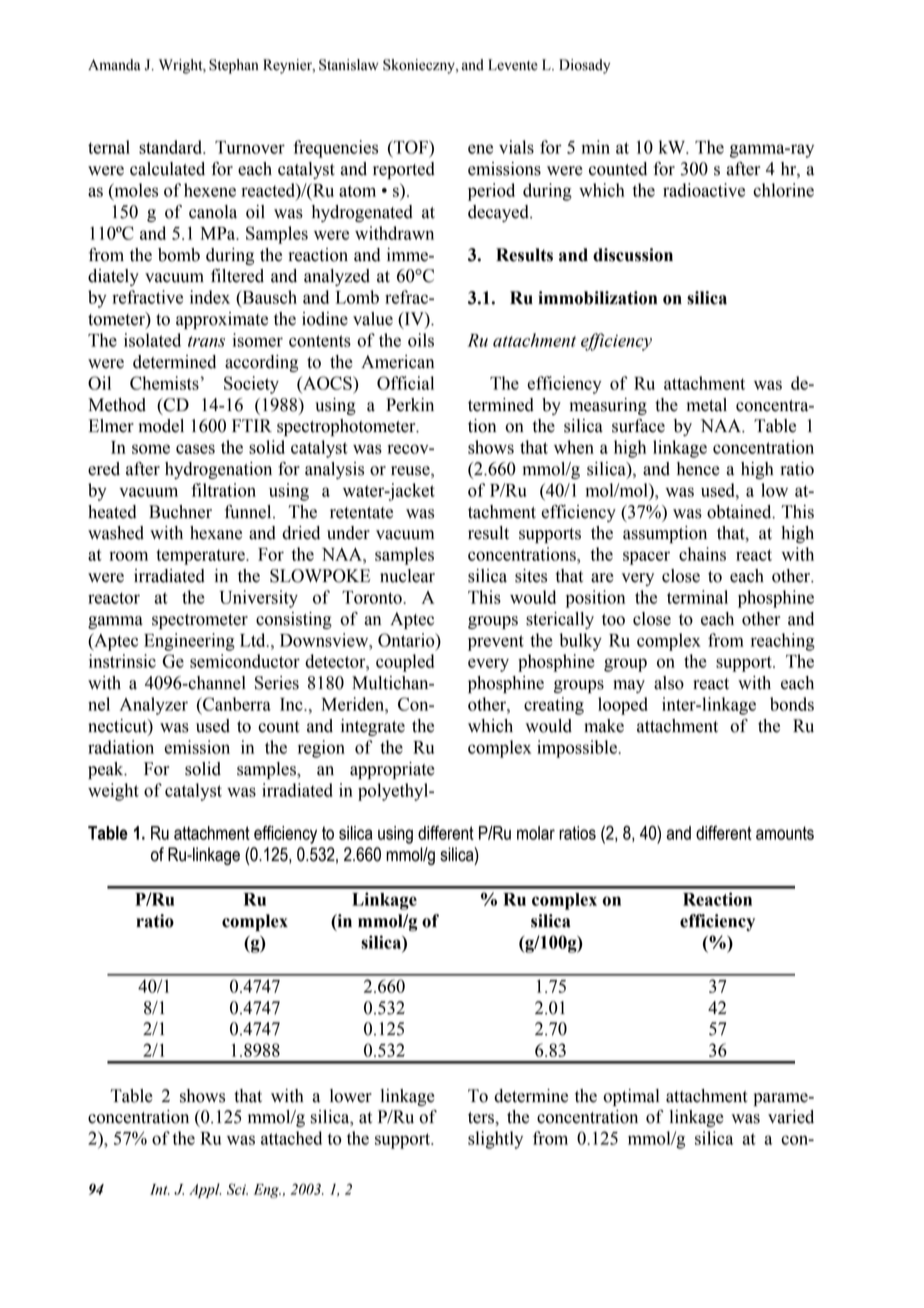  I want to click on spectrometer, so click(200, 621).
